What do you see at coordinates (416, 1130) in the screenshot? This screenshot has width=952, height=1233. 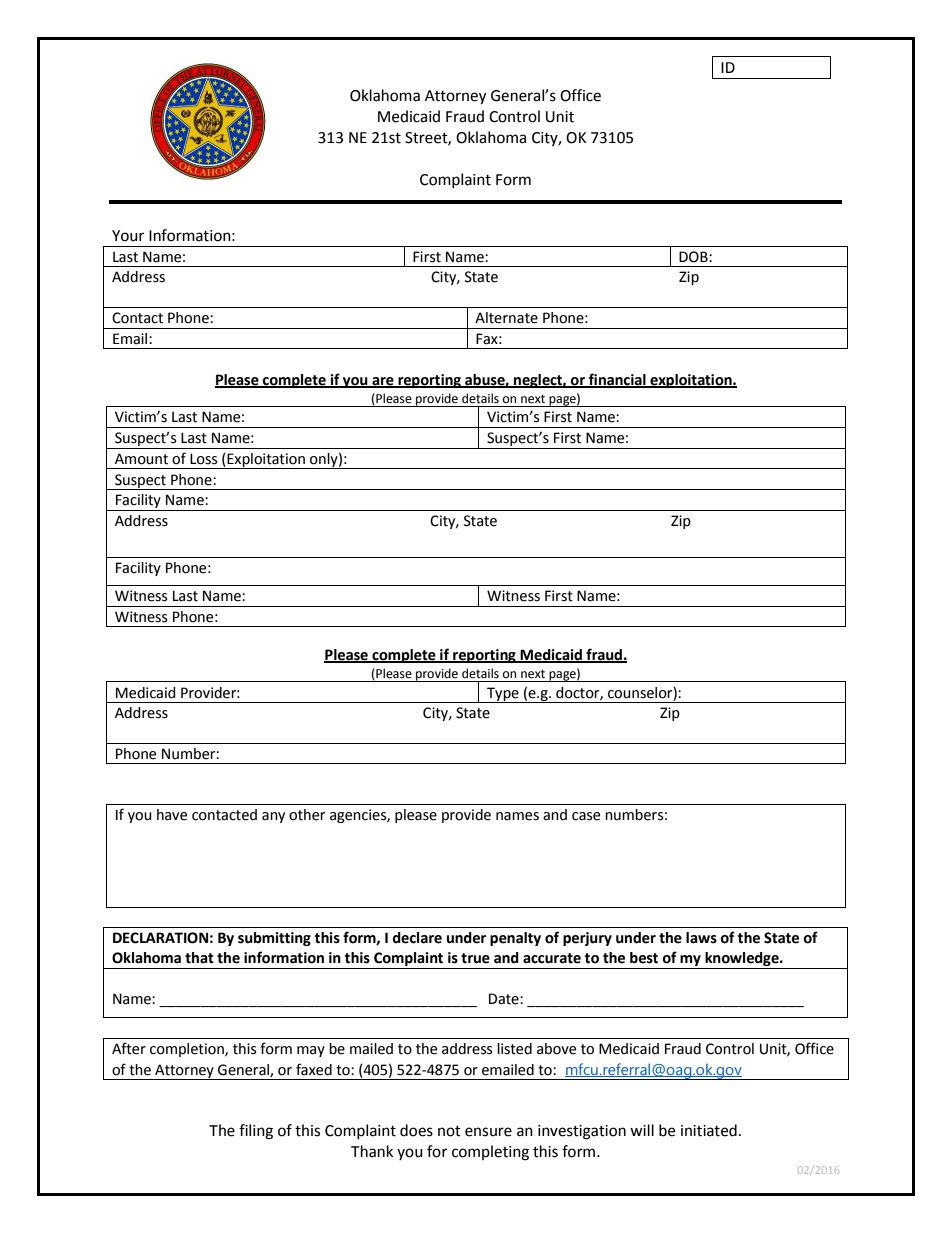 I see `does` at bounding box center [416, 1130].
